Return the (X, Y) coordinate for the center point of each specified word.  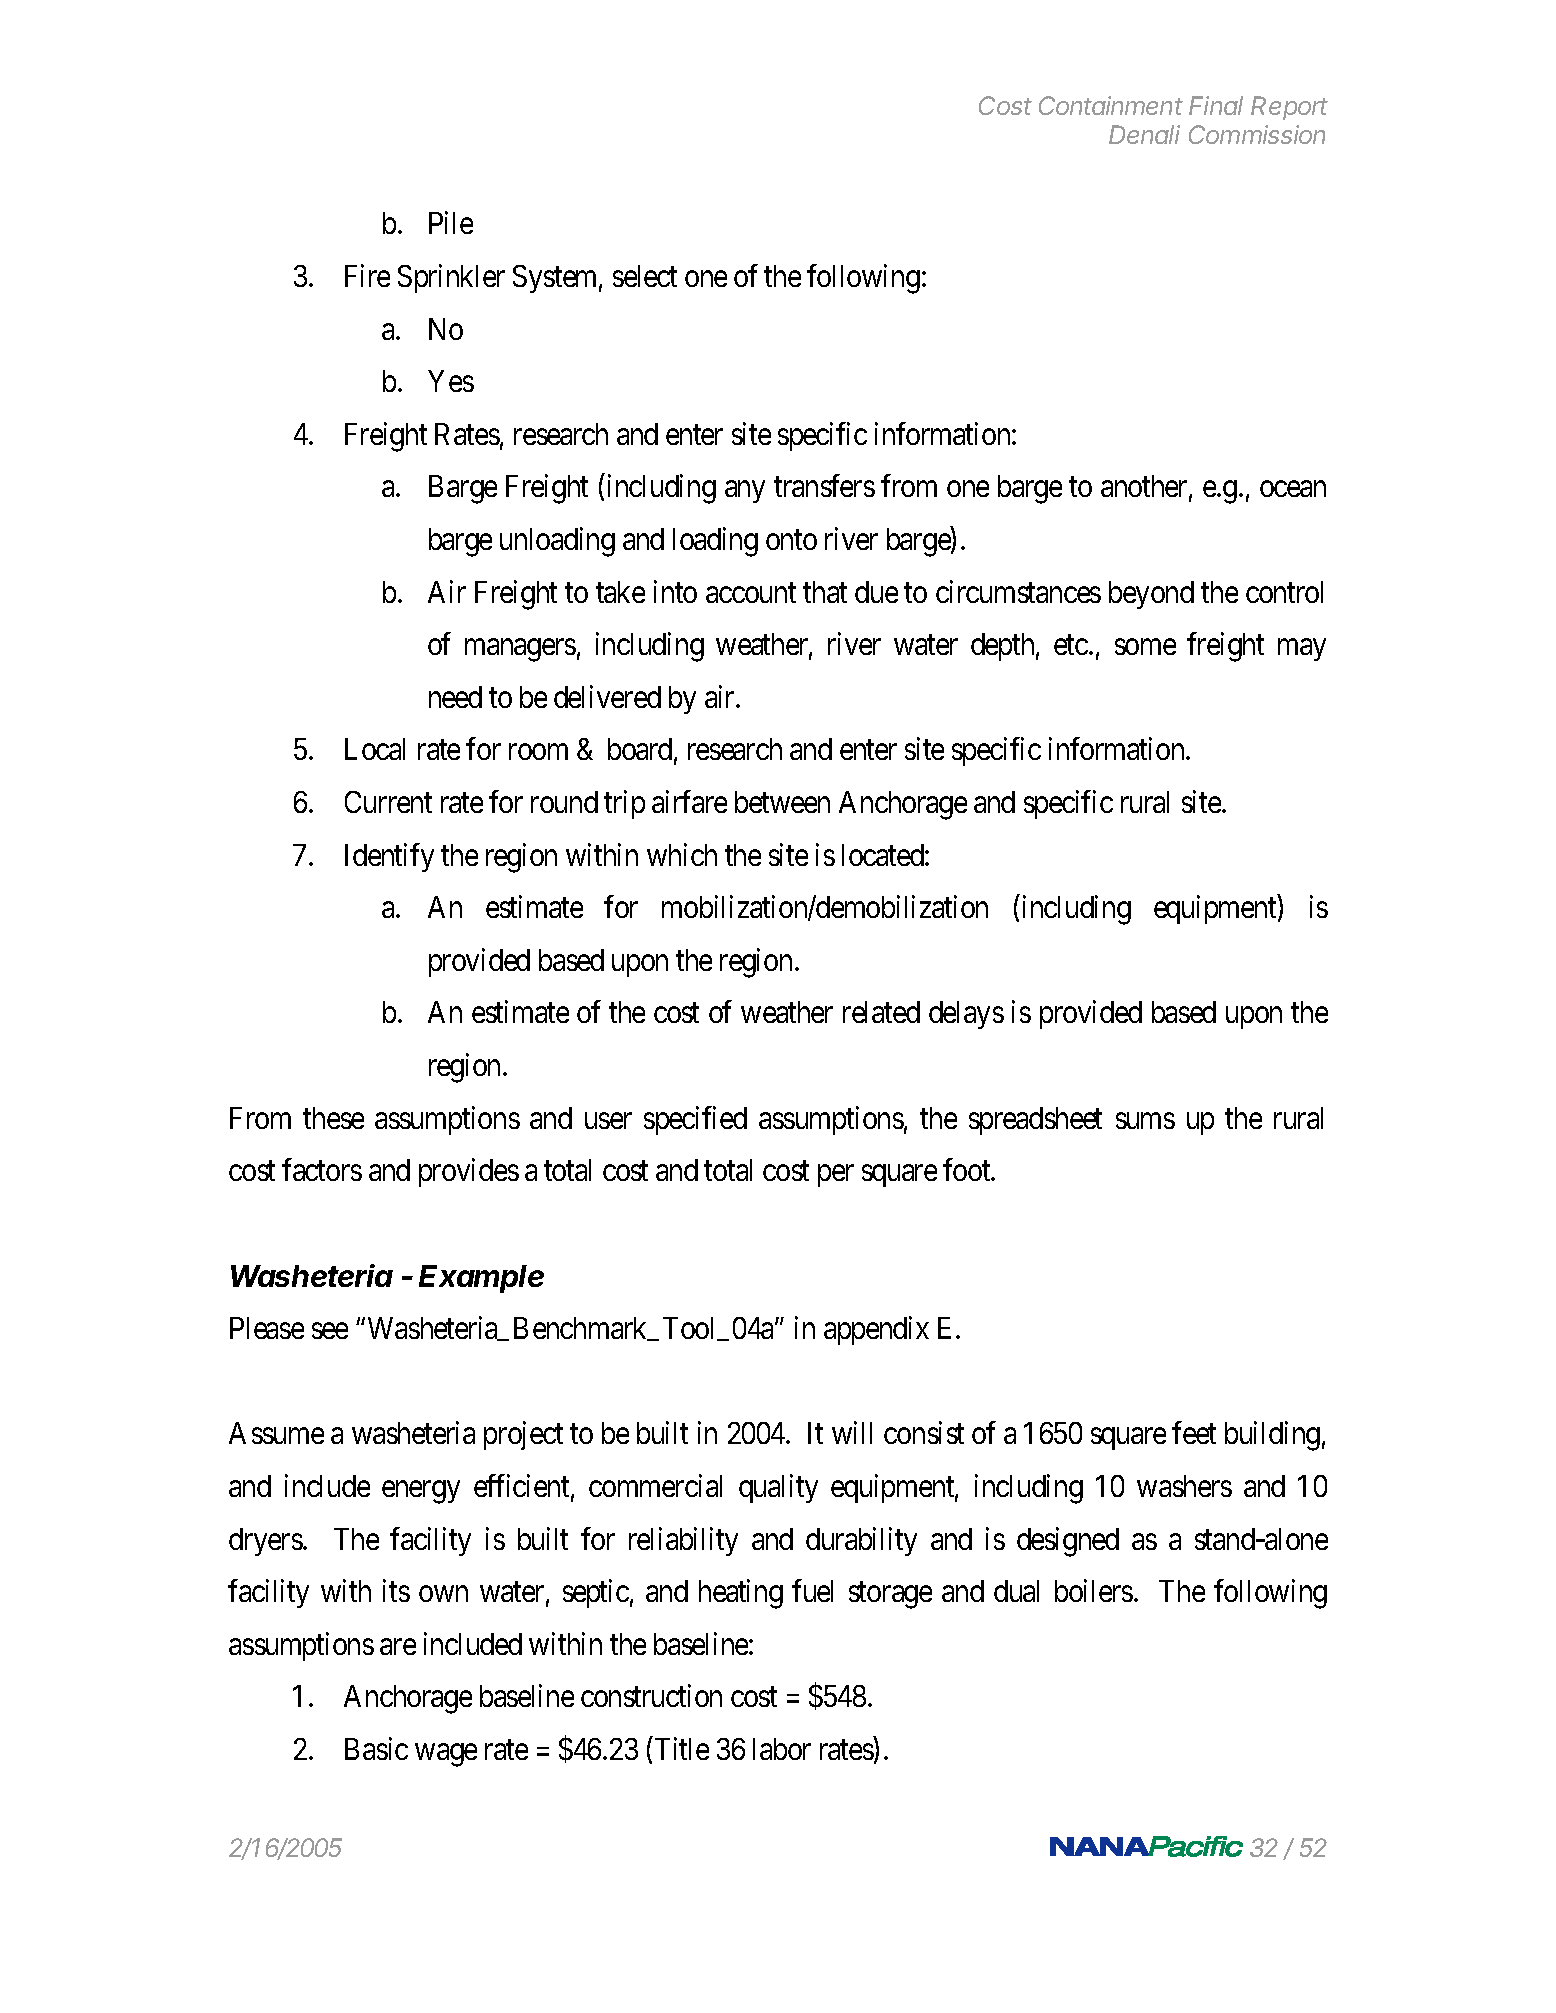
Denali (1144, 134)
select (645, 276)
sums (1145, 1121)
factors (322, 1169)
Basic (376, 1748)
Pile (451, 223)
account (751, 593)
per (836, 1176)
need (455, 697)
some (1145, 647)
